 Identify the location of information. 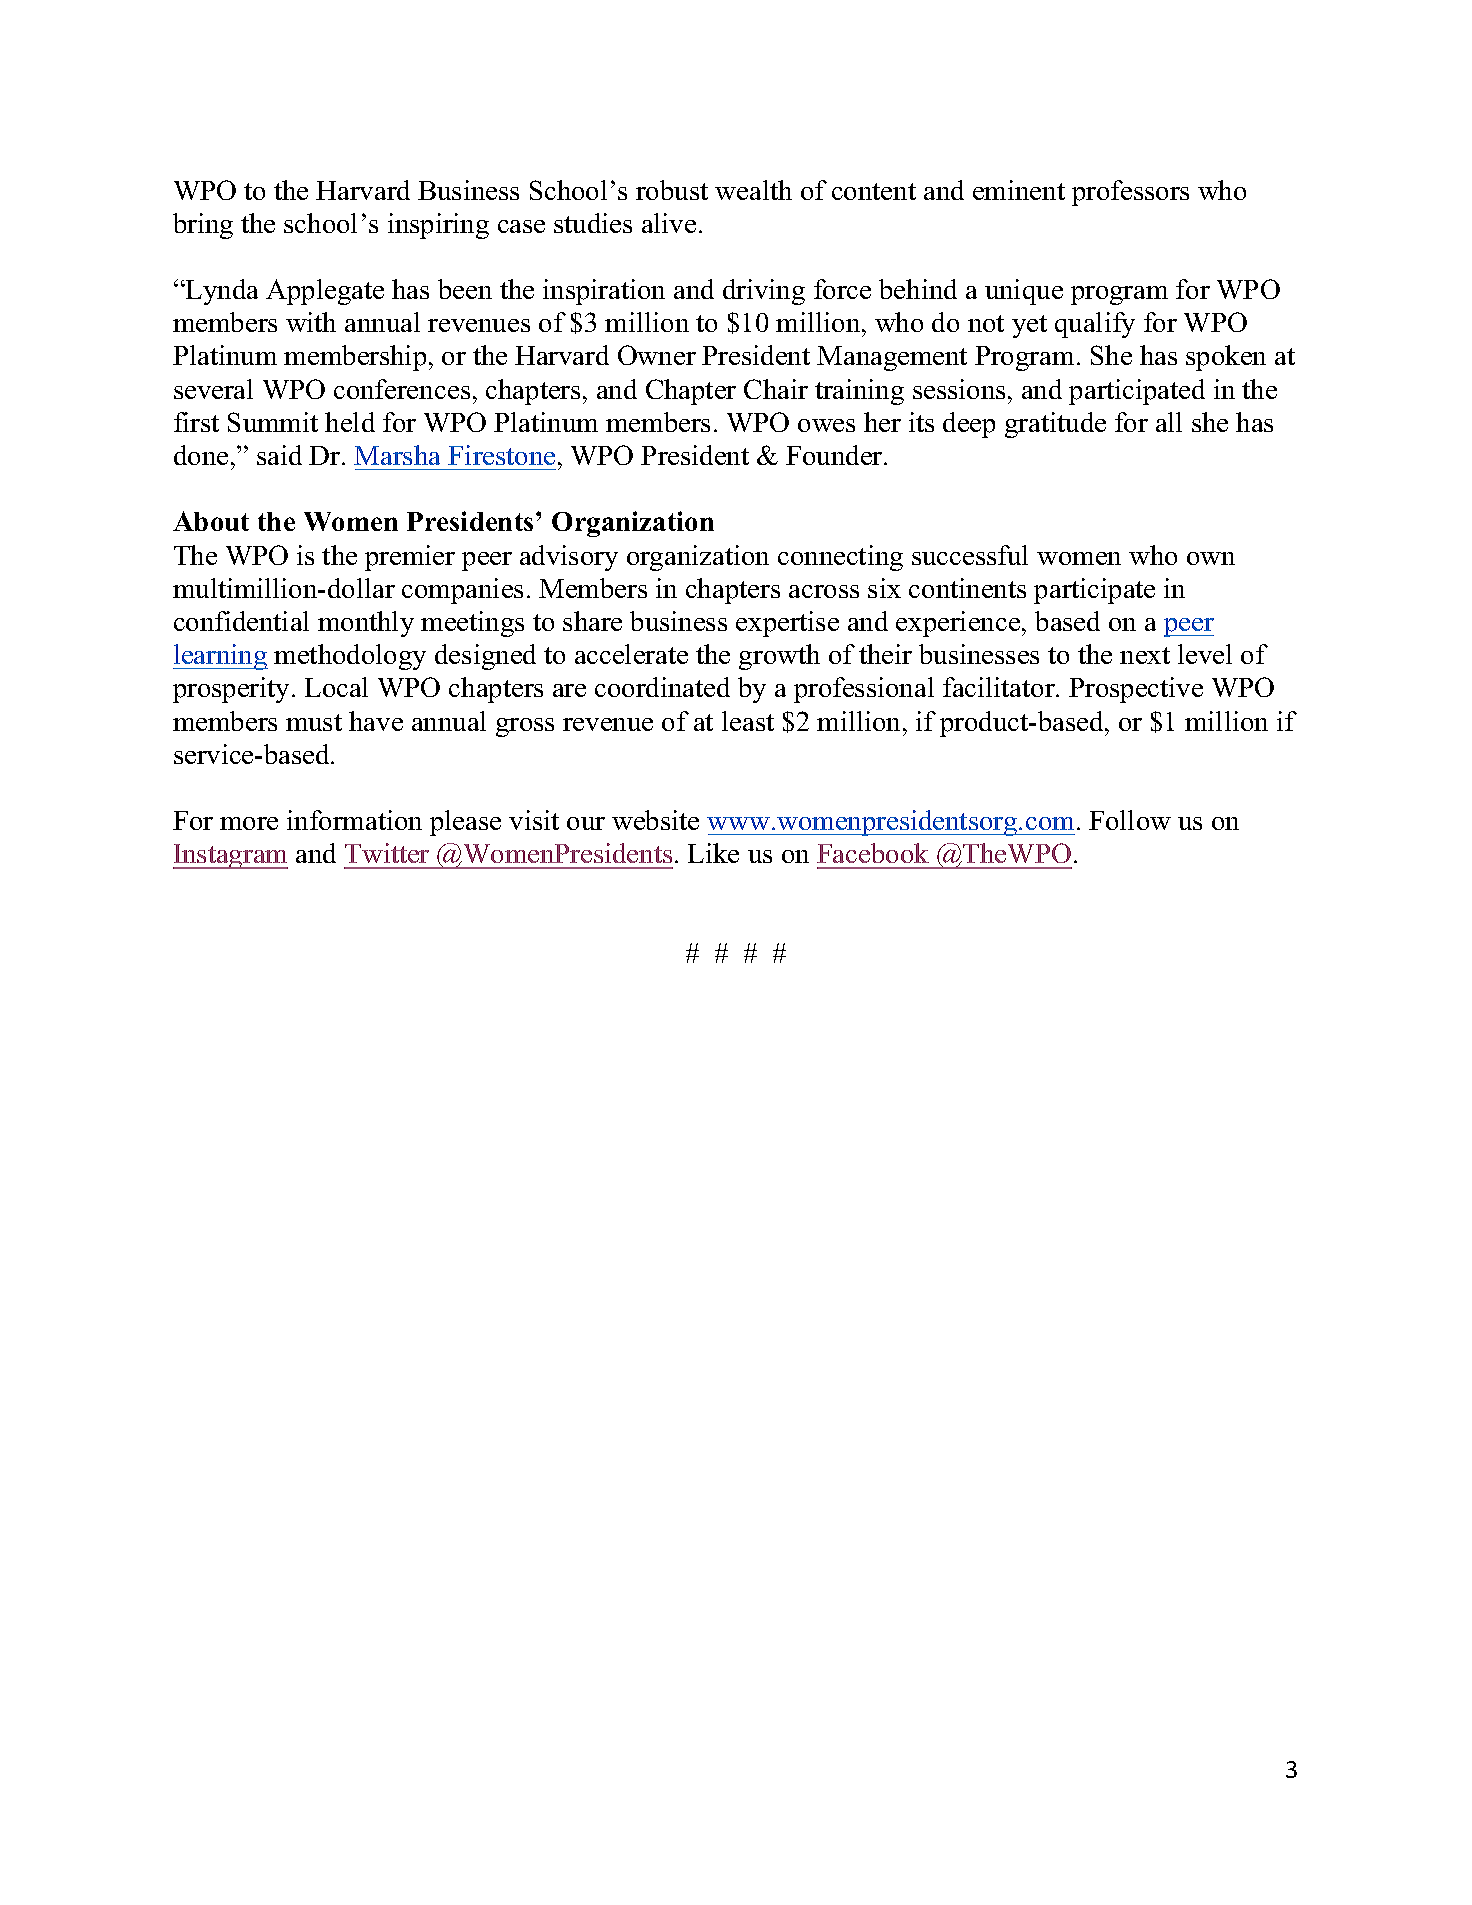
(354, 820).
